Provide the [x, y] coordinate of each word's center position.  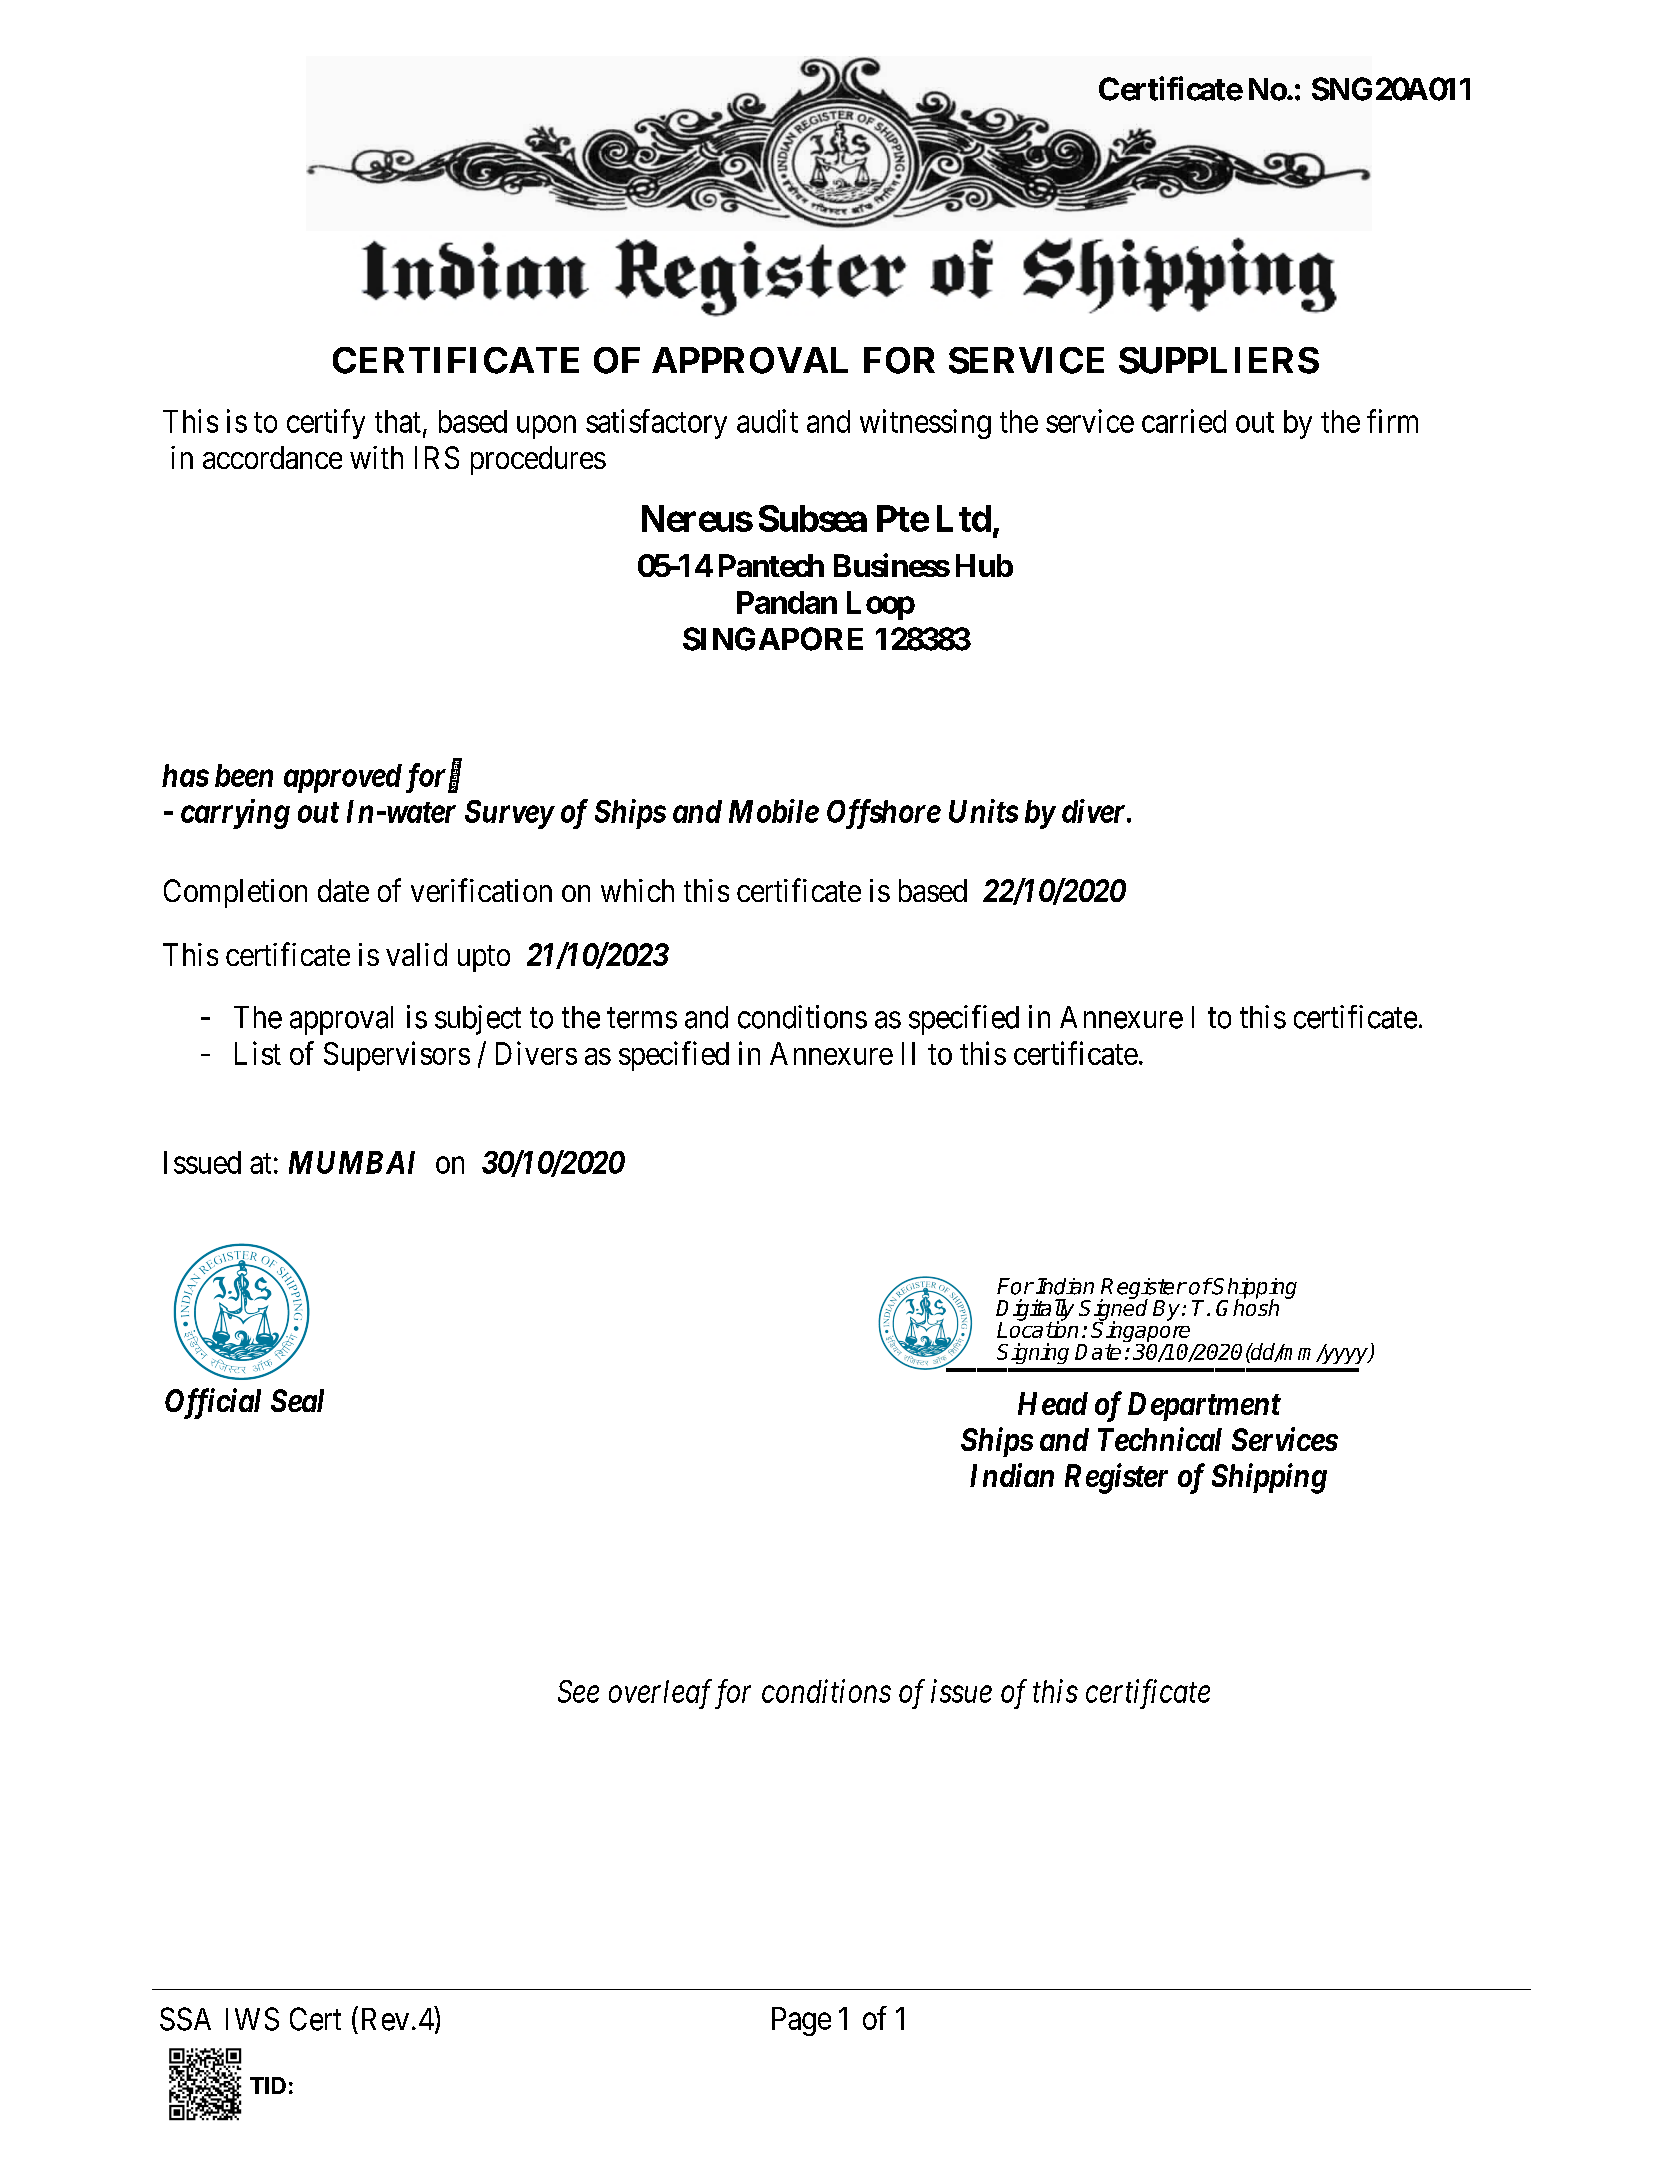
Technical [1160, 1439]
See [578, 1691]
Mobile [774, 811]
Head [1053, 1403]
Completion [235, 893]
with [376, 457]
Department [1204, 1406]
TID [268, 2085]
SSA [185, 2019]
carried [1184, 421]
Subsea [813, 518]
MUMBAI [352, 1162]
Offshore [884, 814]
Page [801, 2021]
